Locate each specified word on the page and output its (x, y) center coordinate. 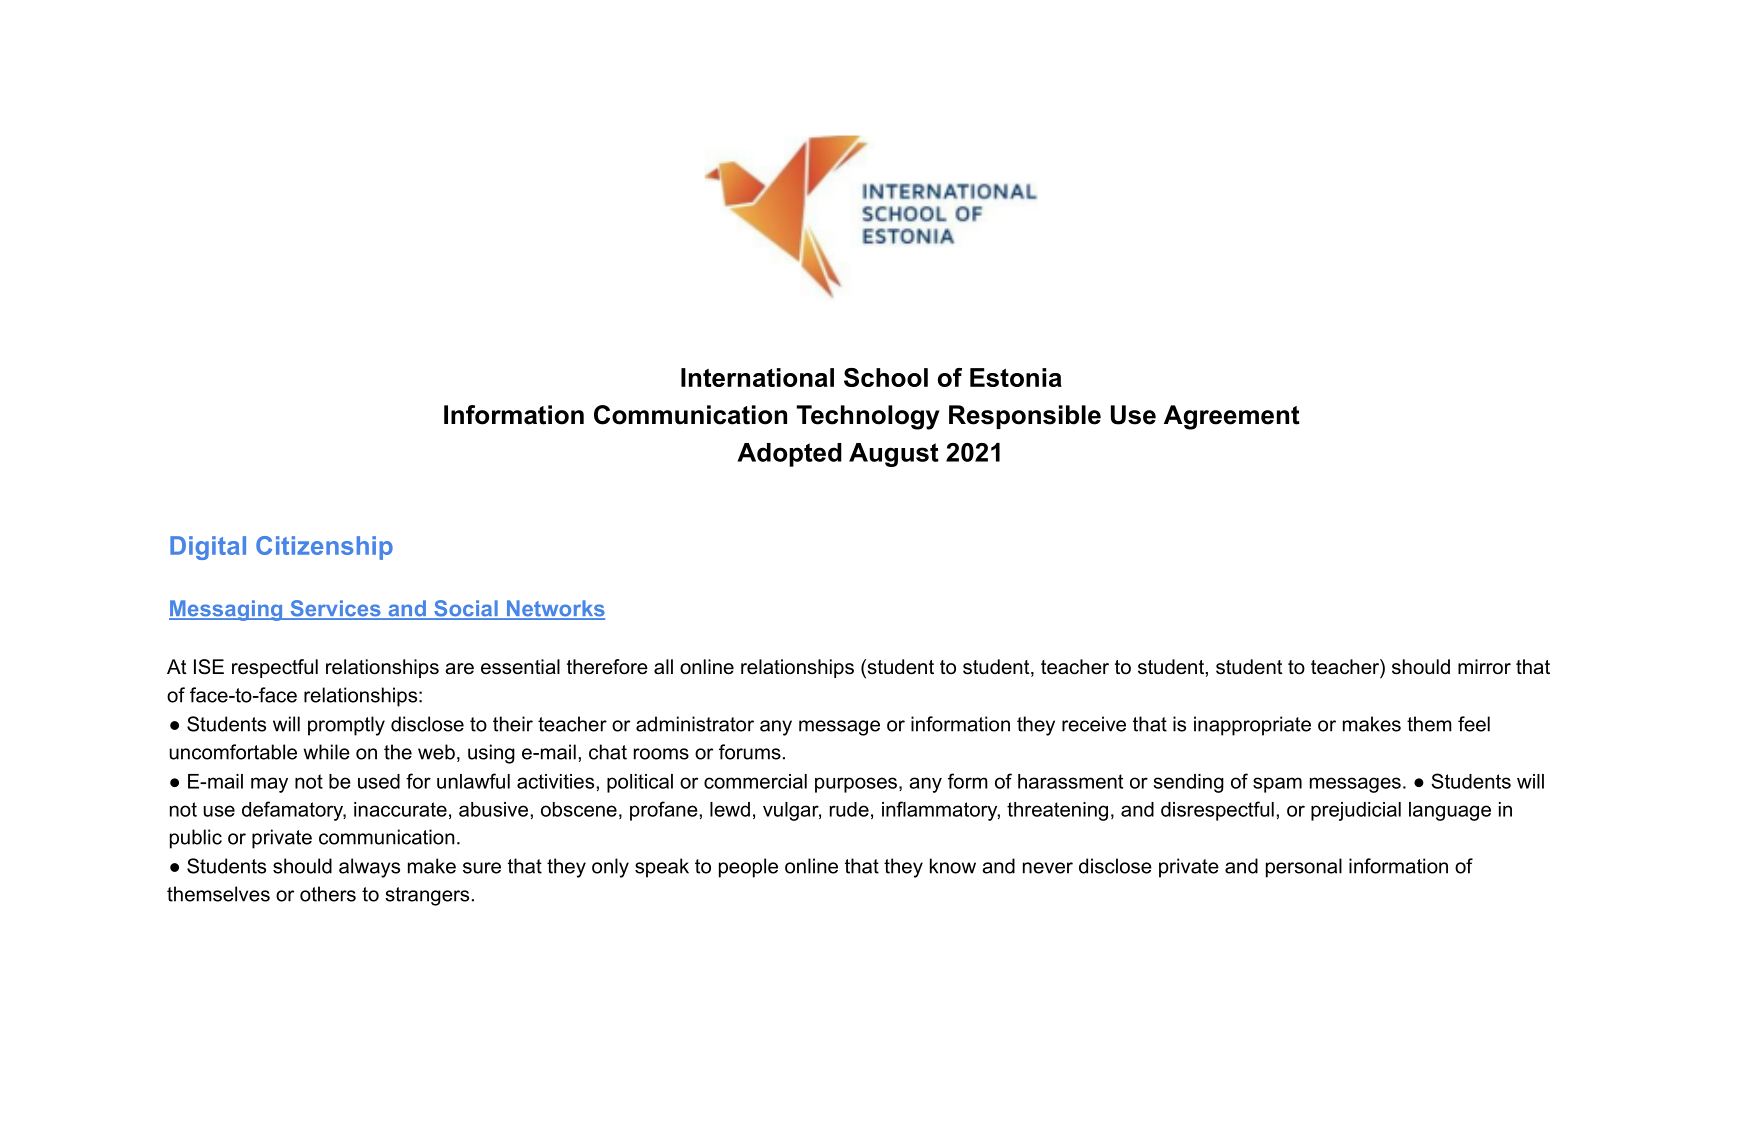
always (369, 868)
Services (335, 609)
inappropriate (1252, 726)
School (886, 377)
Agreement (1232, 417)
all (663, 667)
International (757, 377)
